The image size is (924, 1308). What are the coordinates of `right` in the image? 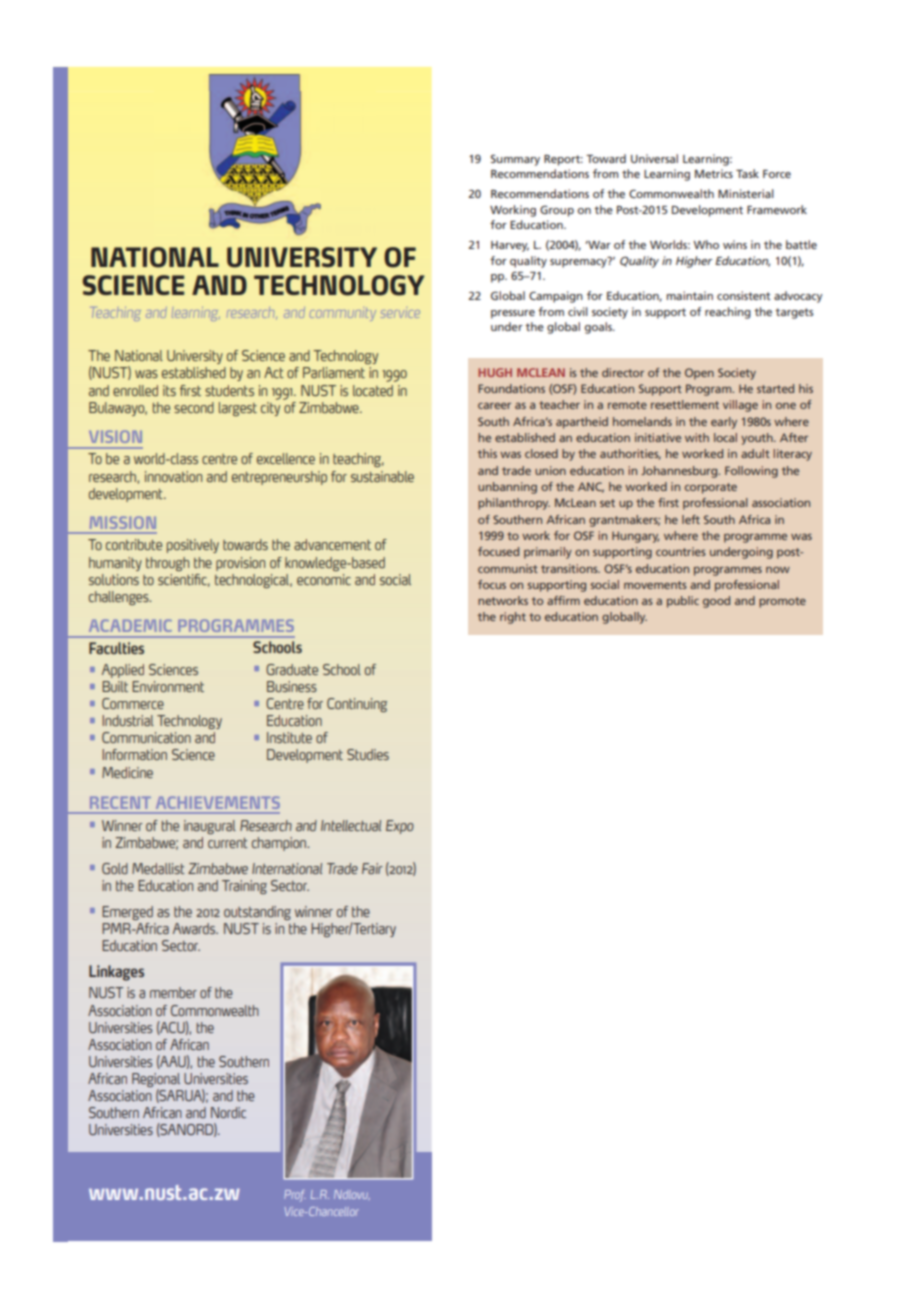 It's located at (513, 618).
